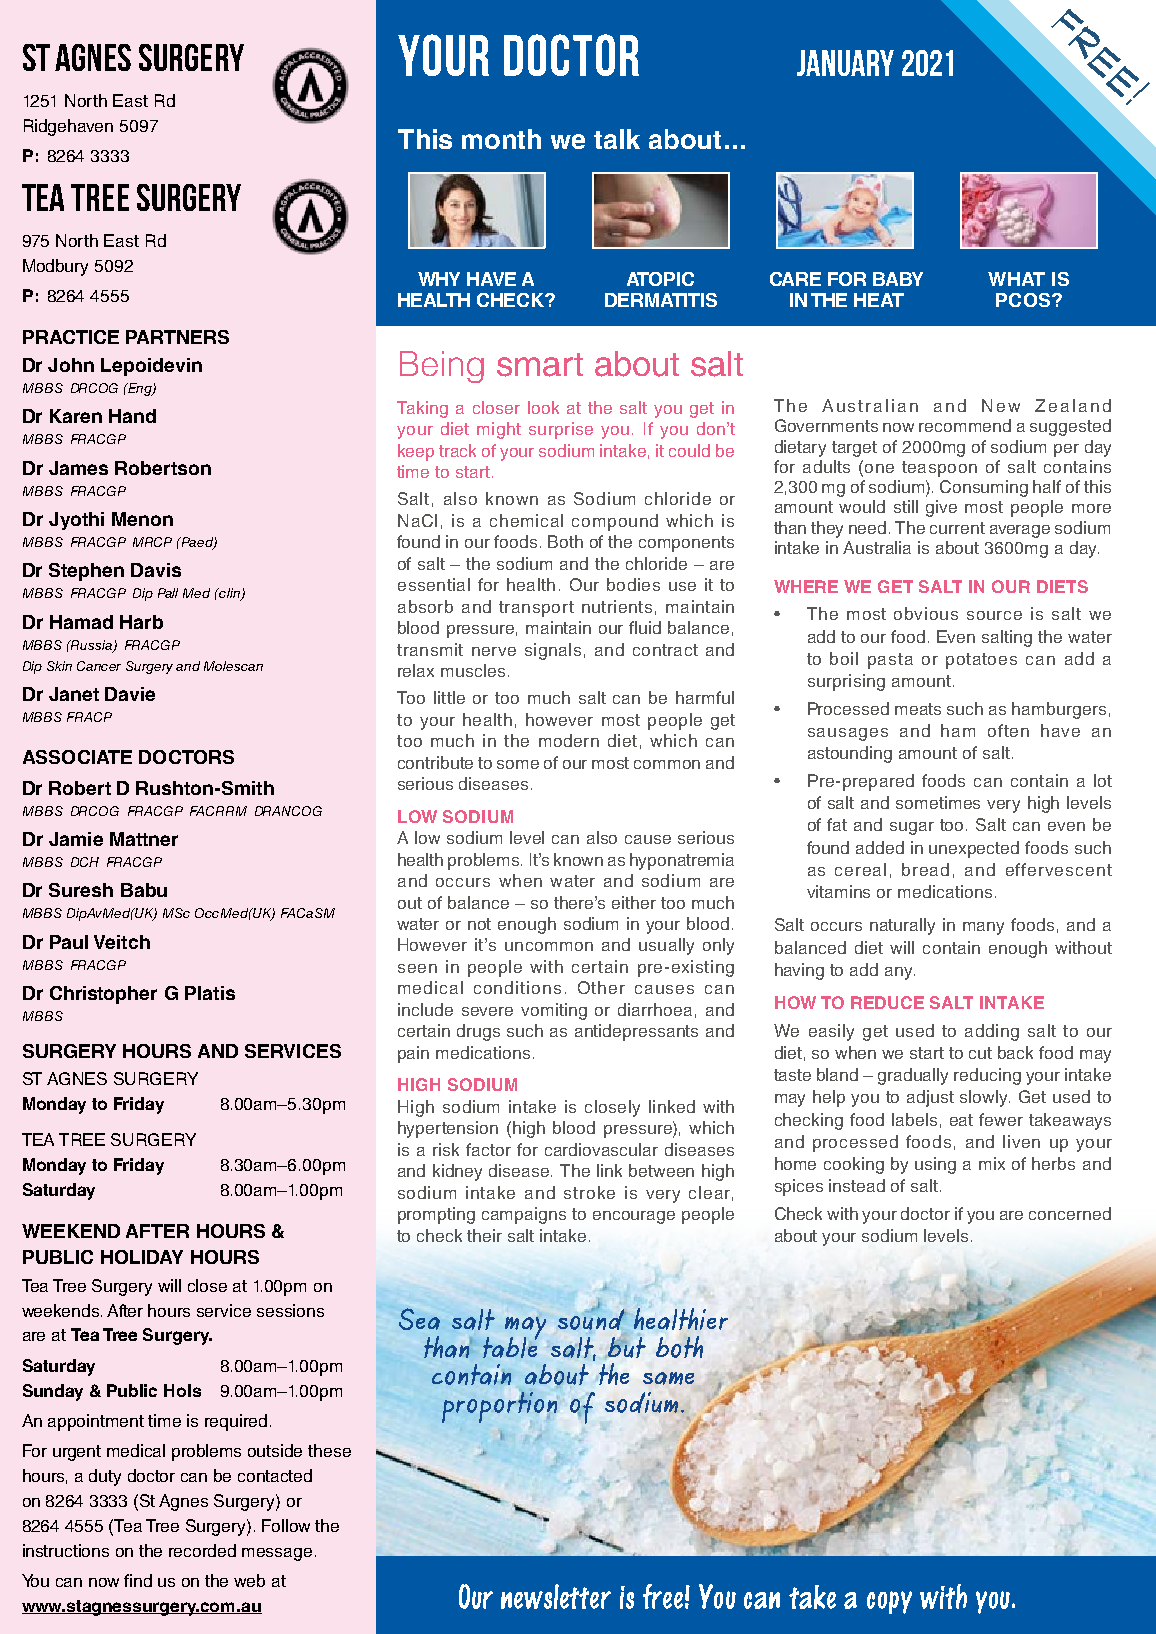 This screenshot has height=1634, width=1156. Describe the element at coordinates (556, 1596) in the screenshot. I see `newsletter` at that location.
